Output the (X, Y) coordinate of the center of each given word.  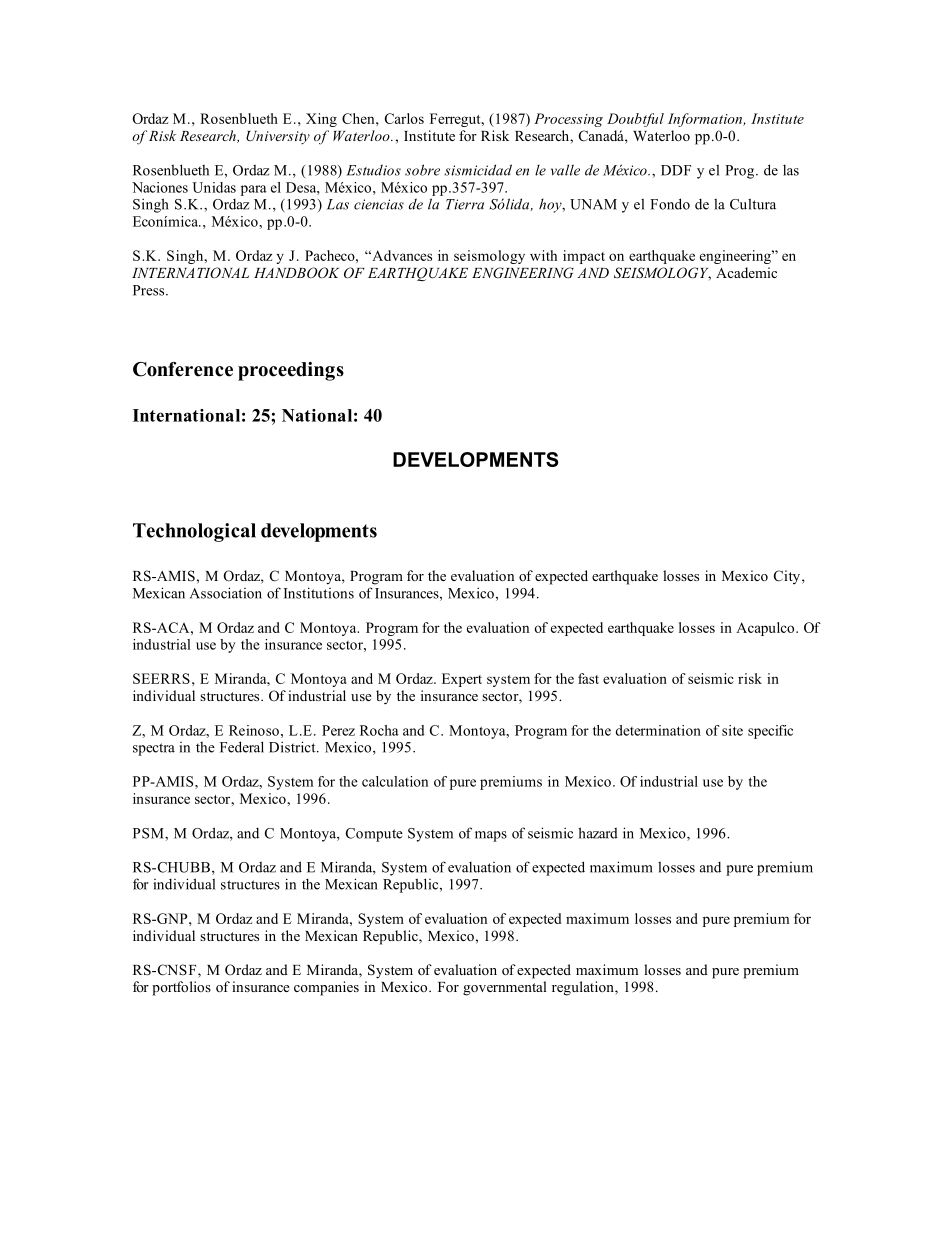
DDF (676, 170)
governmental (505, 988)
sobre (422, 170)
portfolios (181, 988)
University (278, 138)
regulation (584, 988)
